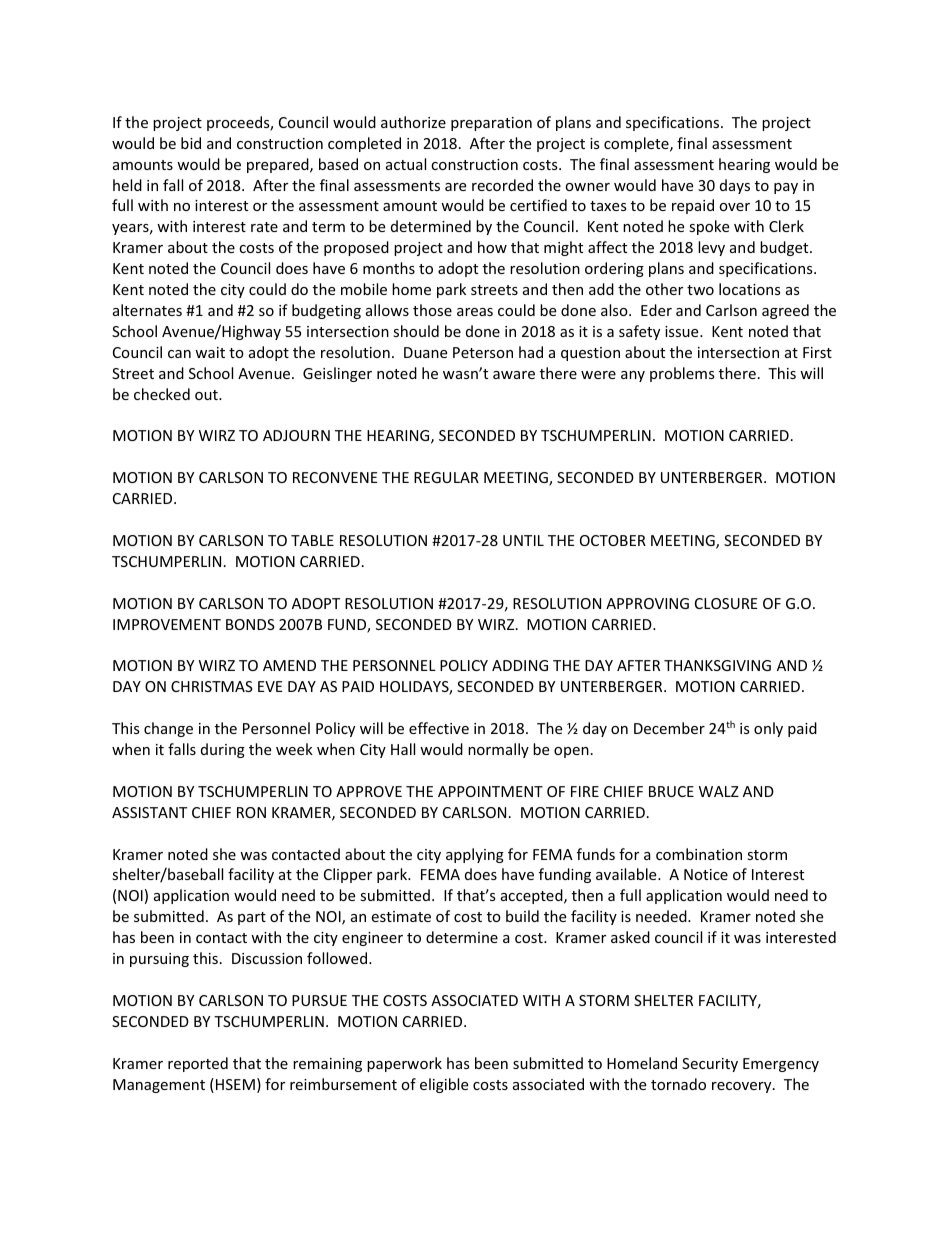  Describe the element at coordinates (250, 624) in the document. I see `BONDS` at that location.
